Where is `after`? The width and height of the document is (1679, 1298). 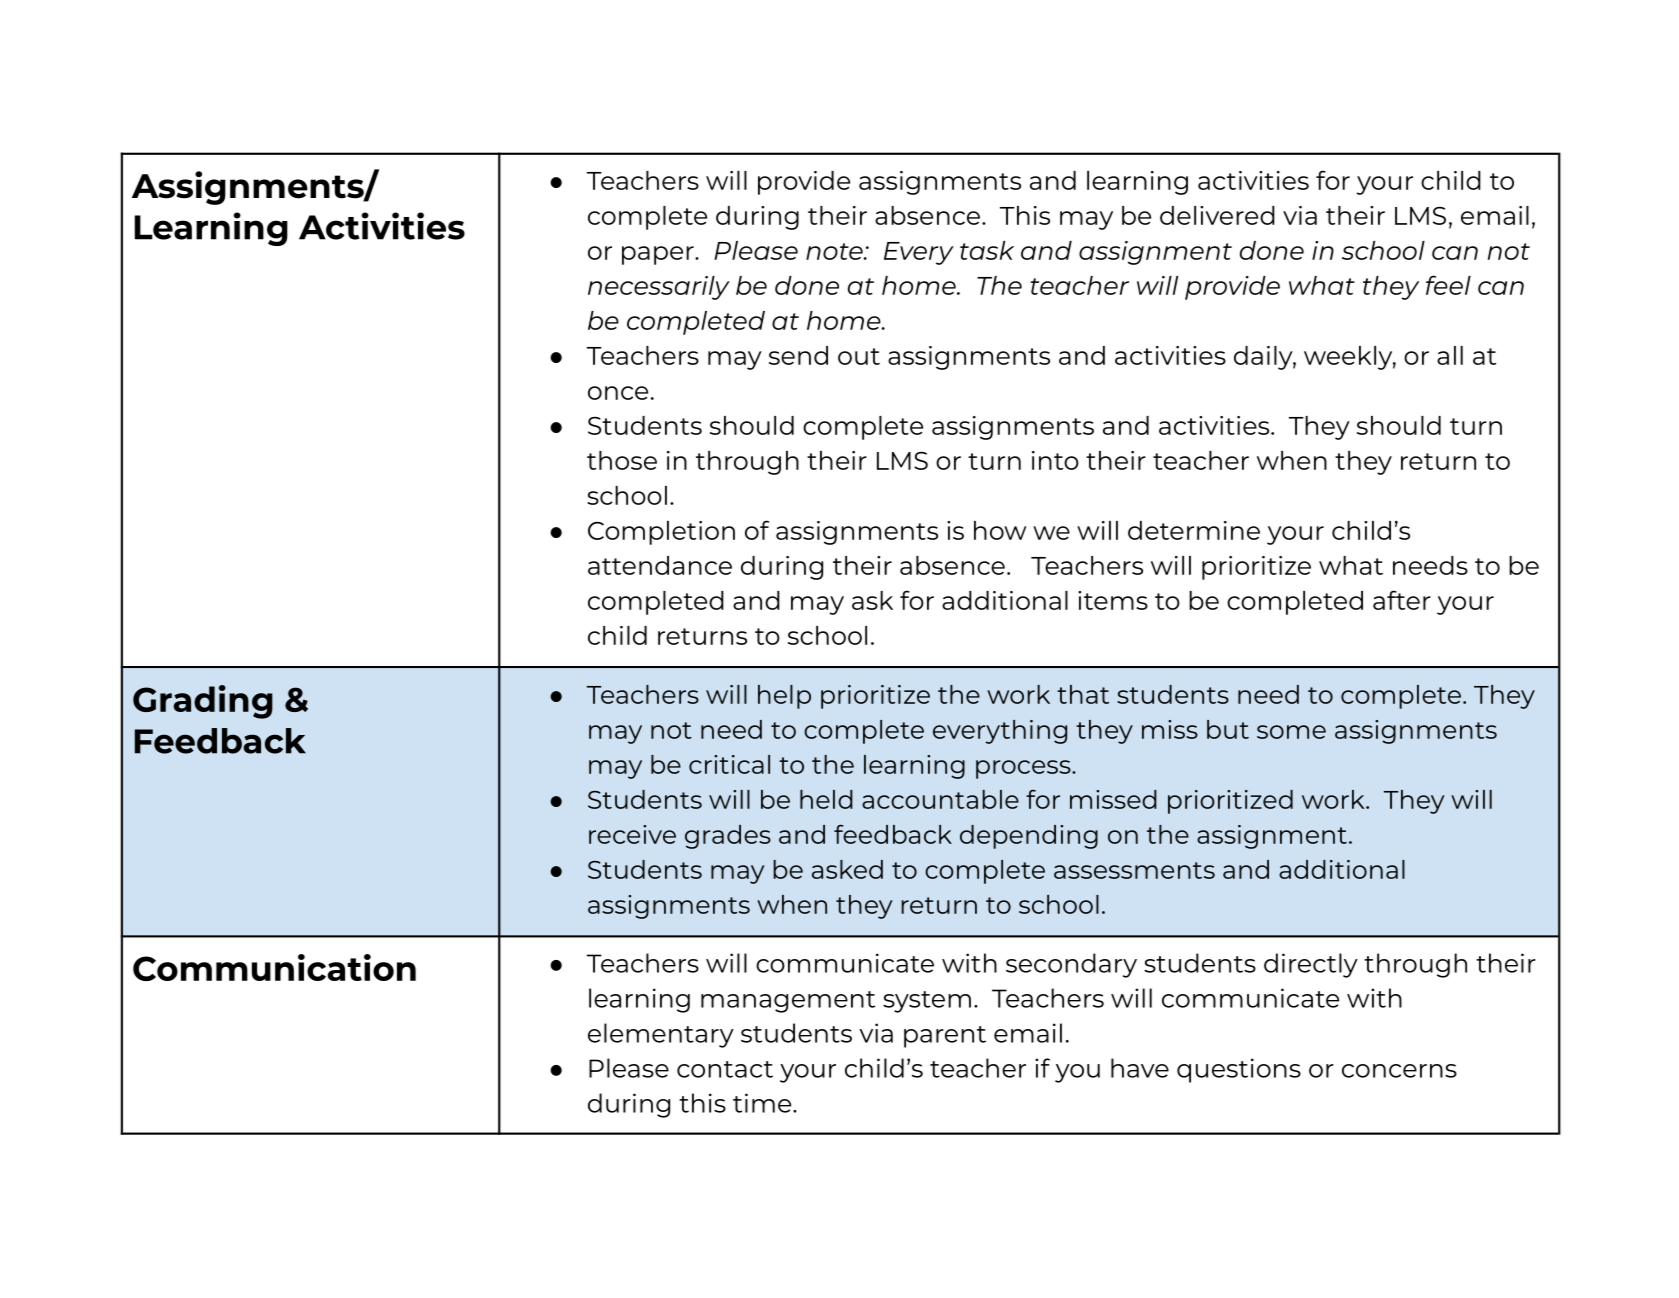
after is located at coordinates (1402, 600).
